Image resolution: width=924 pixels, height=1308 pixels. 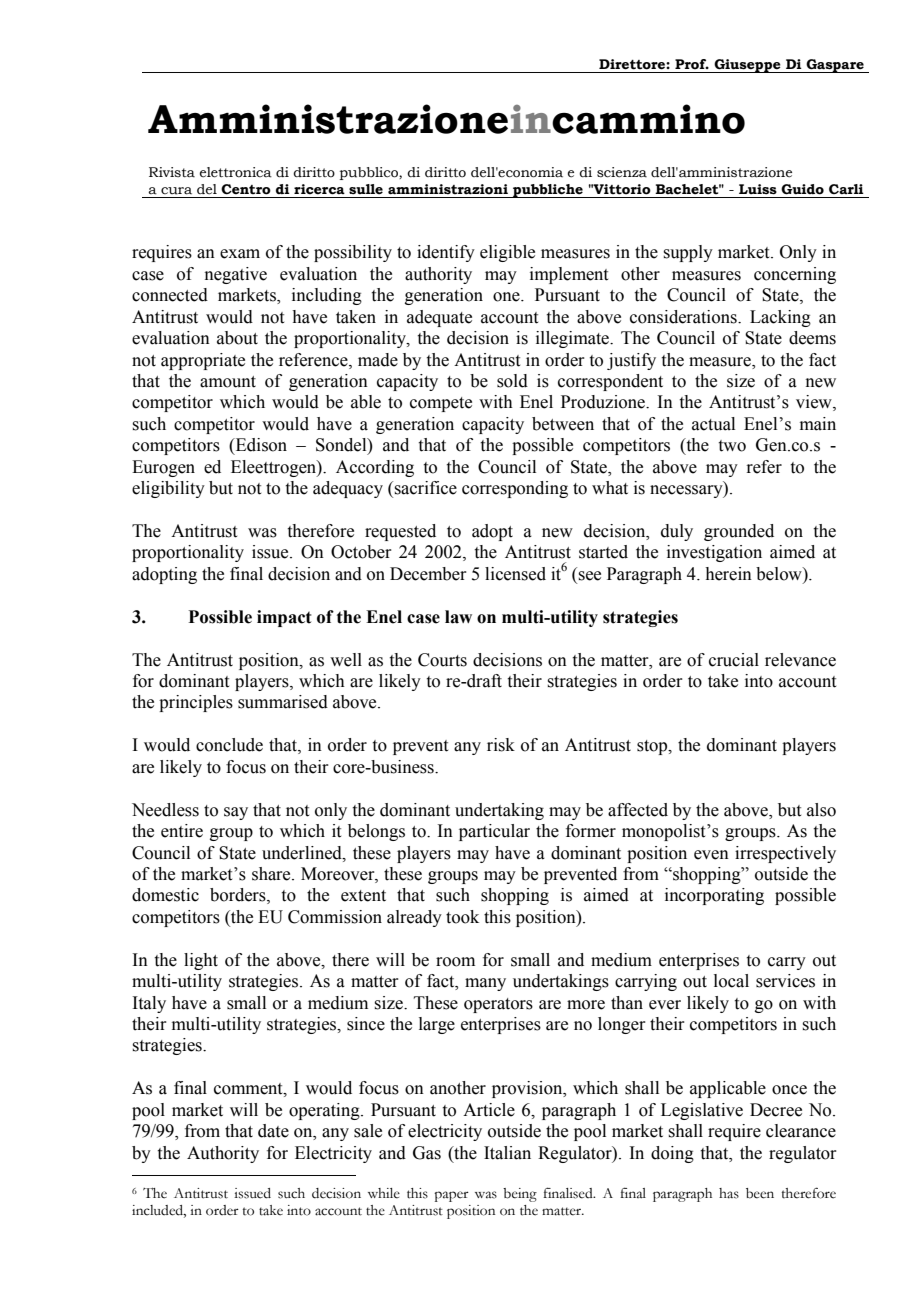 What do you see at coordinates (458, 617) in the screenshot?
I see `law` at bounding box center [458, 617].
